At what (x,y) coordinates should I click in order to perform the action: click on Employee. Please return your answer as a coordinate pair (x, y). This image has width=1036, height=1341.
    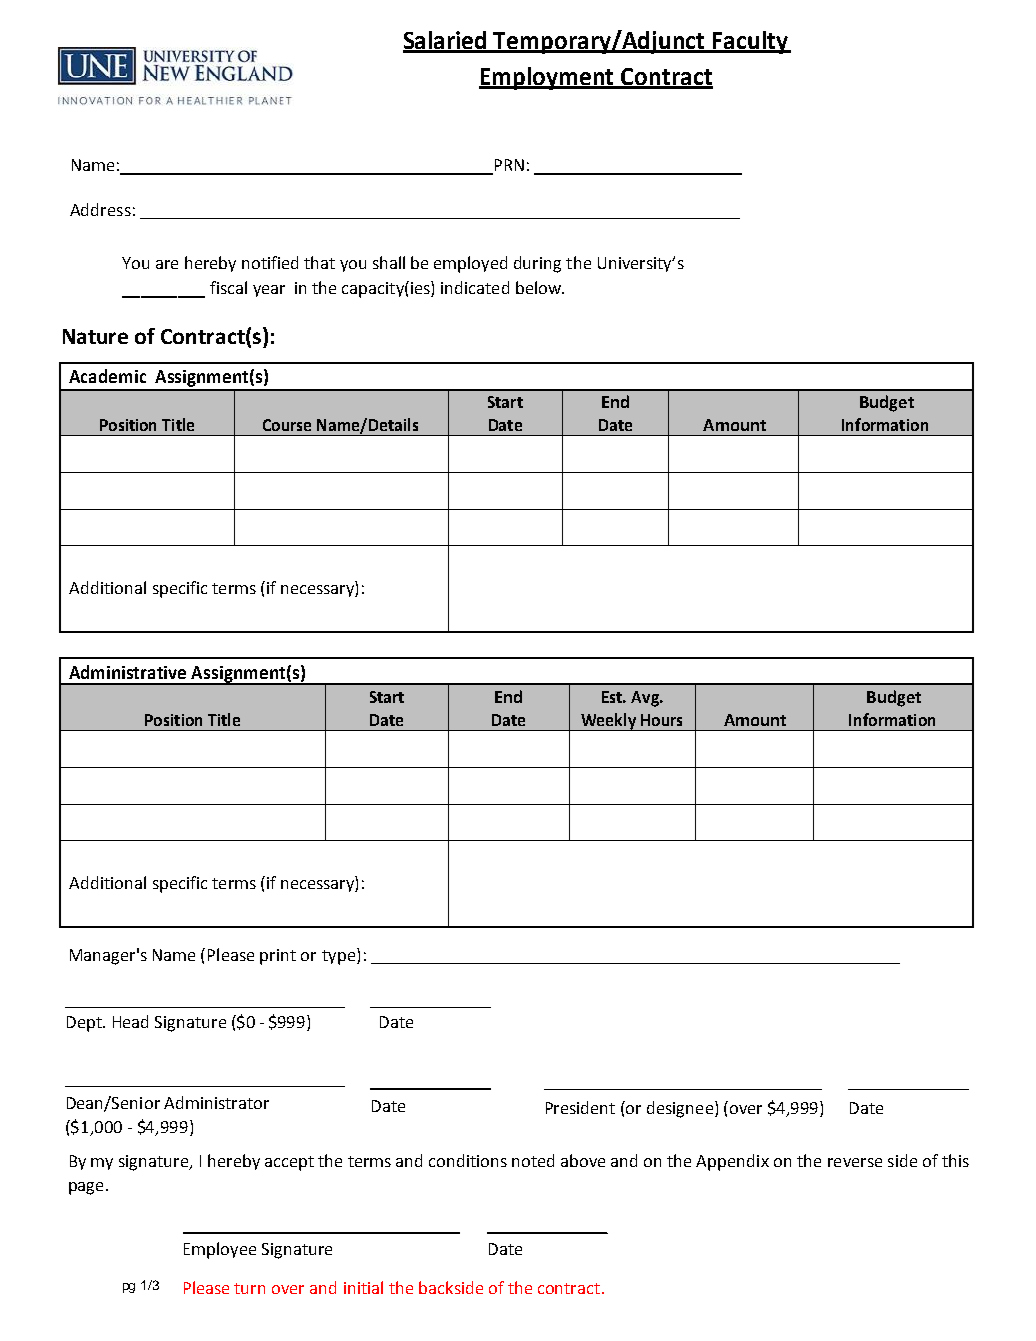
    Looking at the image, I should click on (220, 1250).
